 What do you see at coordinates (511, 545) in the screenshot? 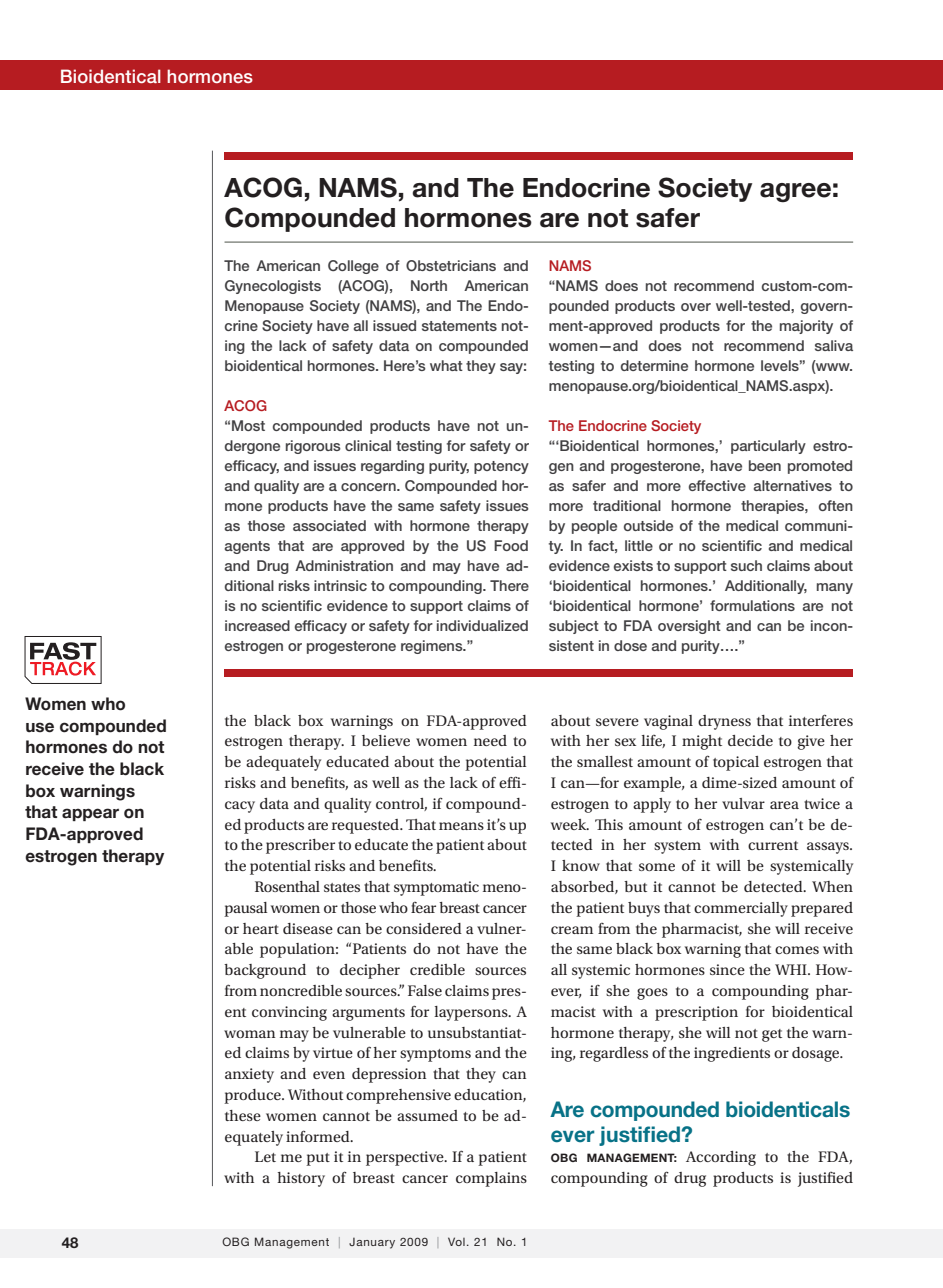
I see `Food` at bounding box center [511, 545].
